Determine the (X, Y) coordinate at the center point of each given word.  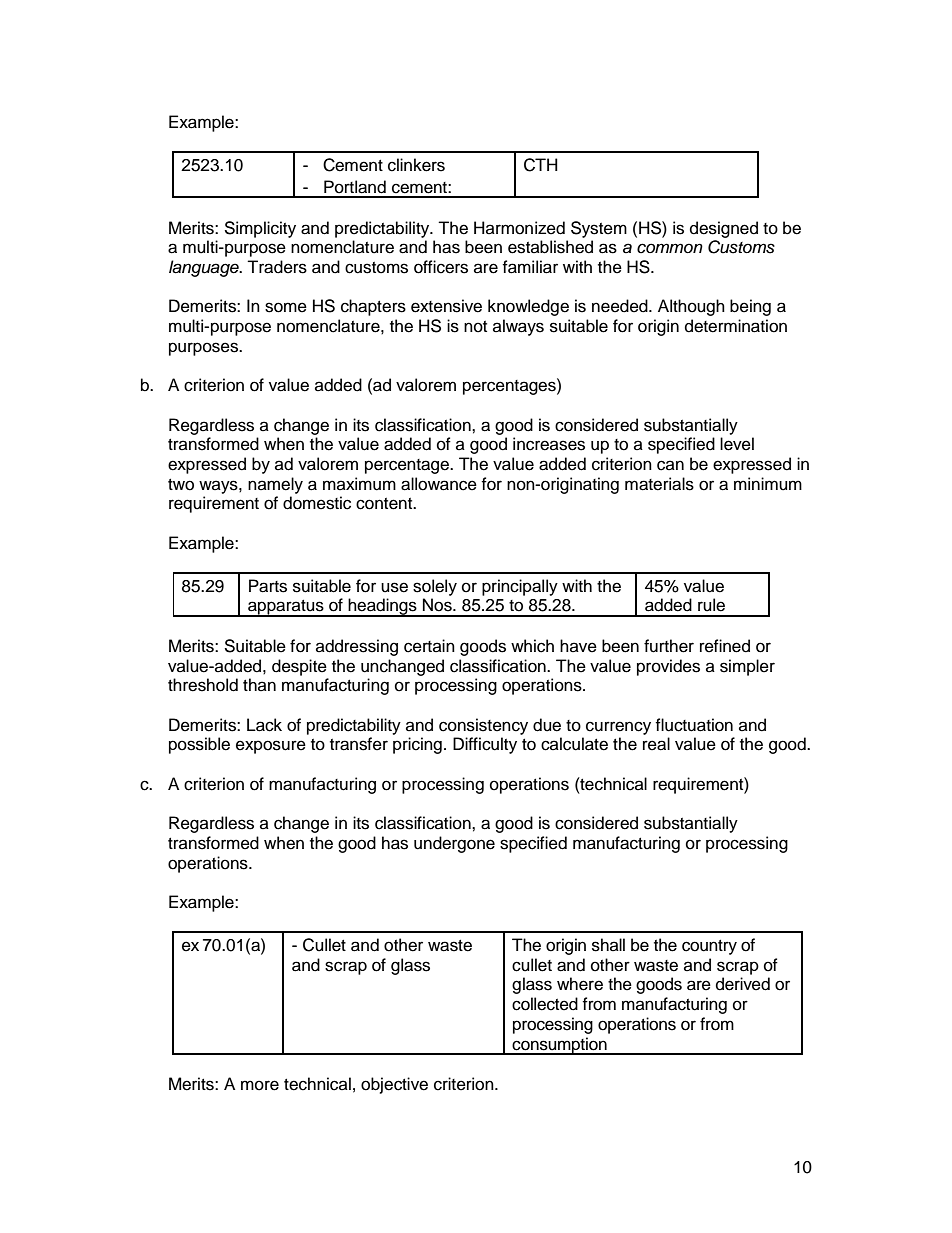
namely (275, 485)
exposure (271, 747)
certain (429, 646)
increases (549, 444)
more (260, 1085)
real (656, 744)
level (737, 444)
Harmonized (519, 228)
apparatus (286, 608)
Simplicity (260, 229)
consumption (560, 1046)
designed (724, 229)
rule (711, 605)
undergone (454, 844)
